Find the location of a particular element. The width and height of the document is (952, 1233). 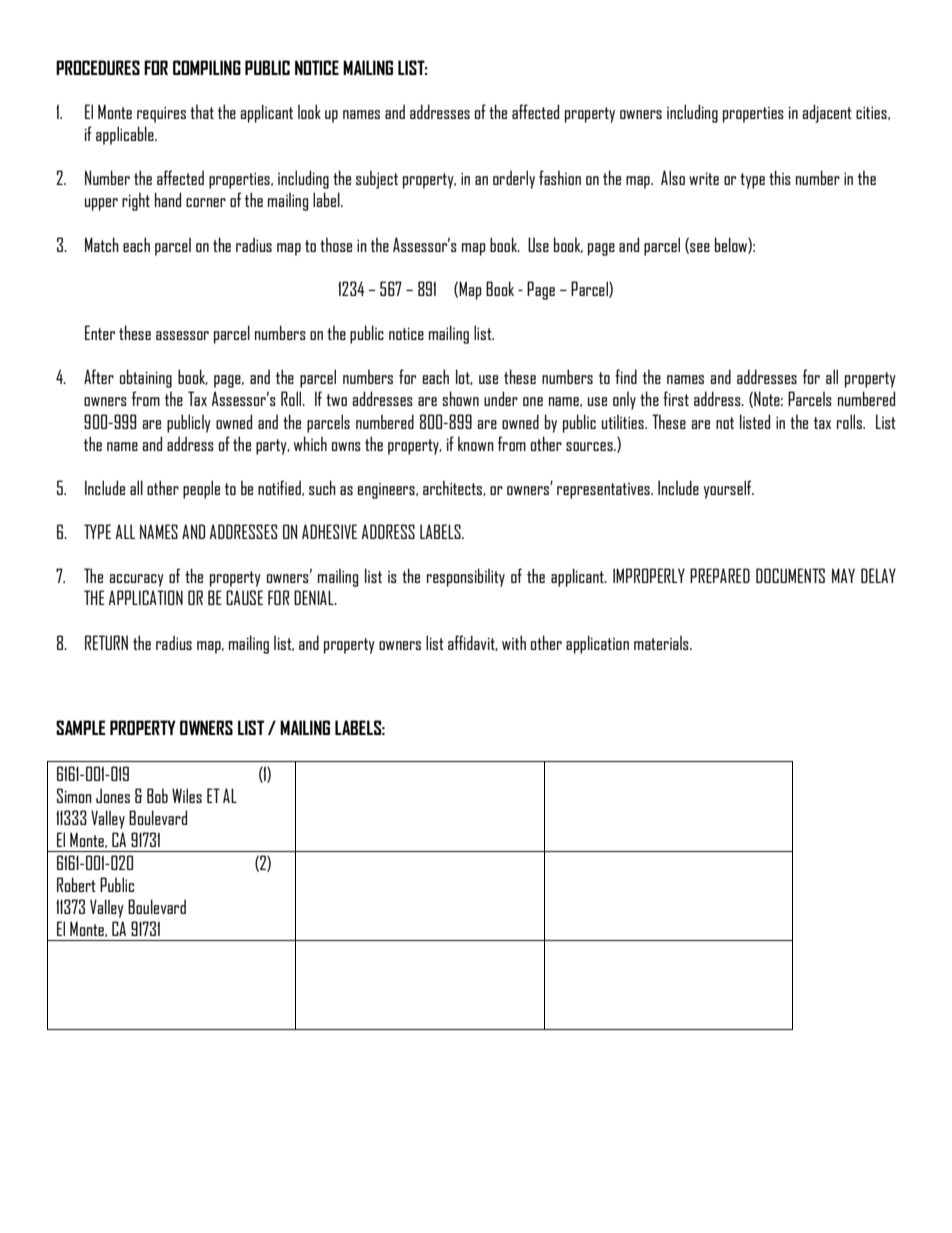

adjacent is located at coordinates (827, 113).
